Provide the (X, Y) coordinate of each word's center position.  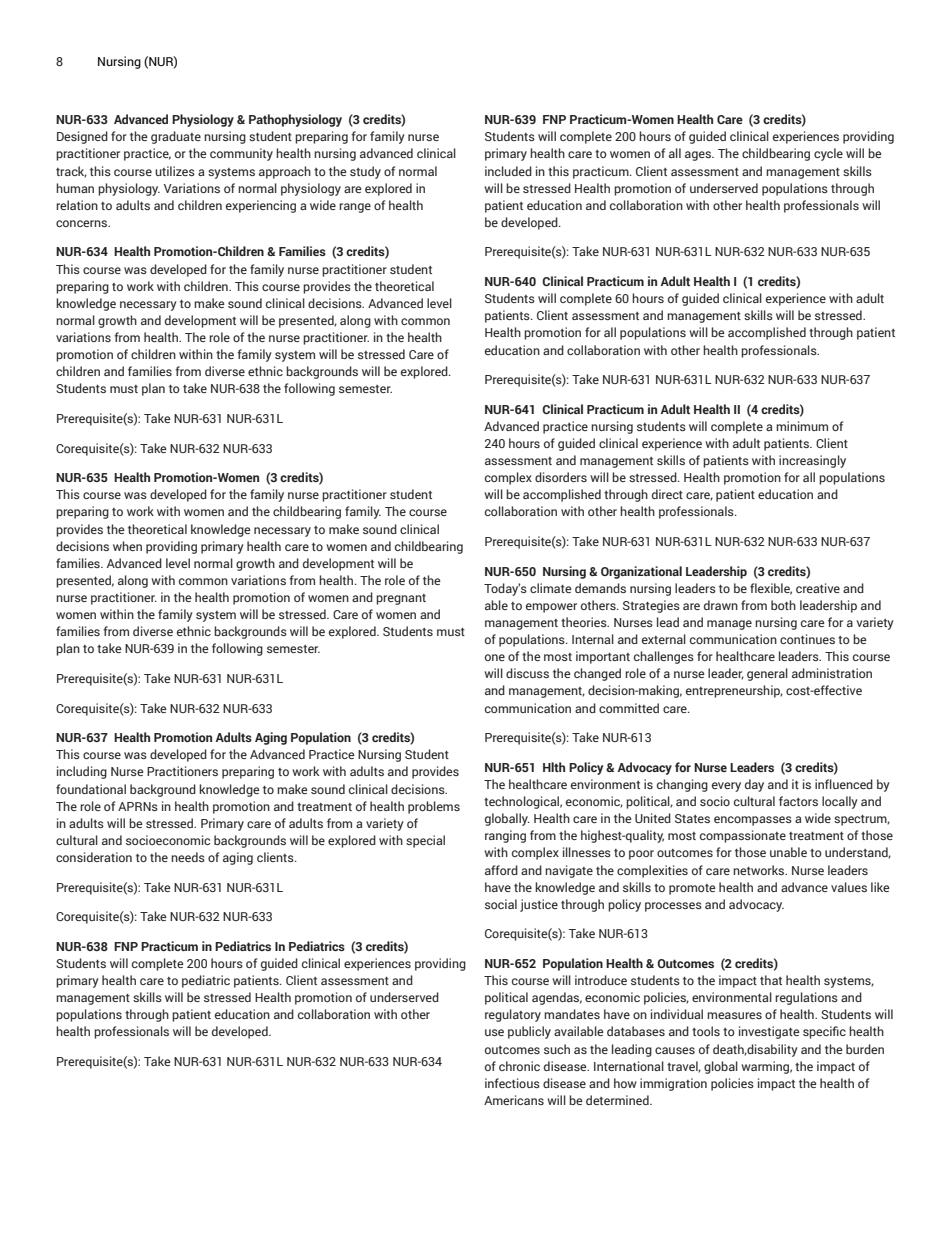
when (127, 546)
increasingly (812, 461)
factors (798, 801)
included (508, 171)
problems (434, 807)
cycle (828, 154)
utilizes (175, 171)
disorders (561, 477)
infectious (512, 1083)
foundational (91, 789)
